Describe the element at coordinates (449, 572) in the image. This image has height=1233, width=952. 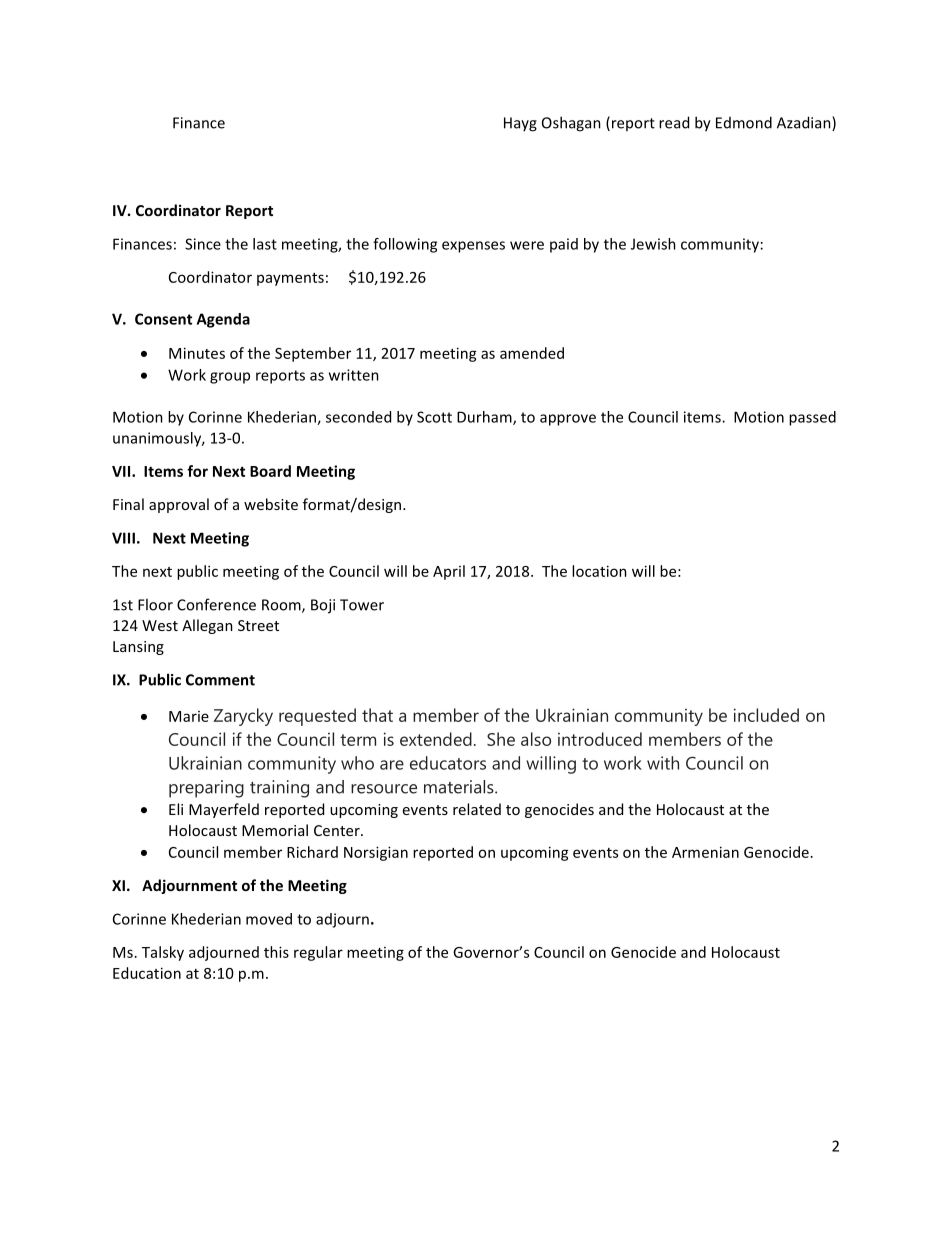
I see `April` at that location.
